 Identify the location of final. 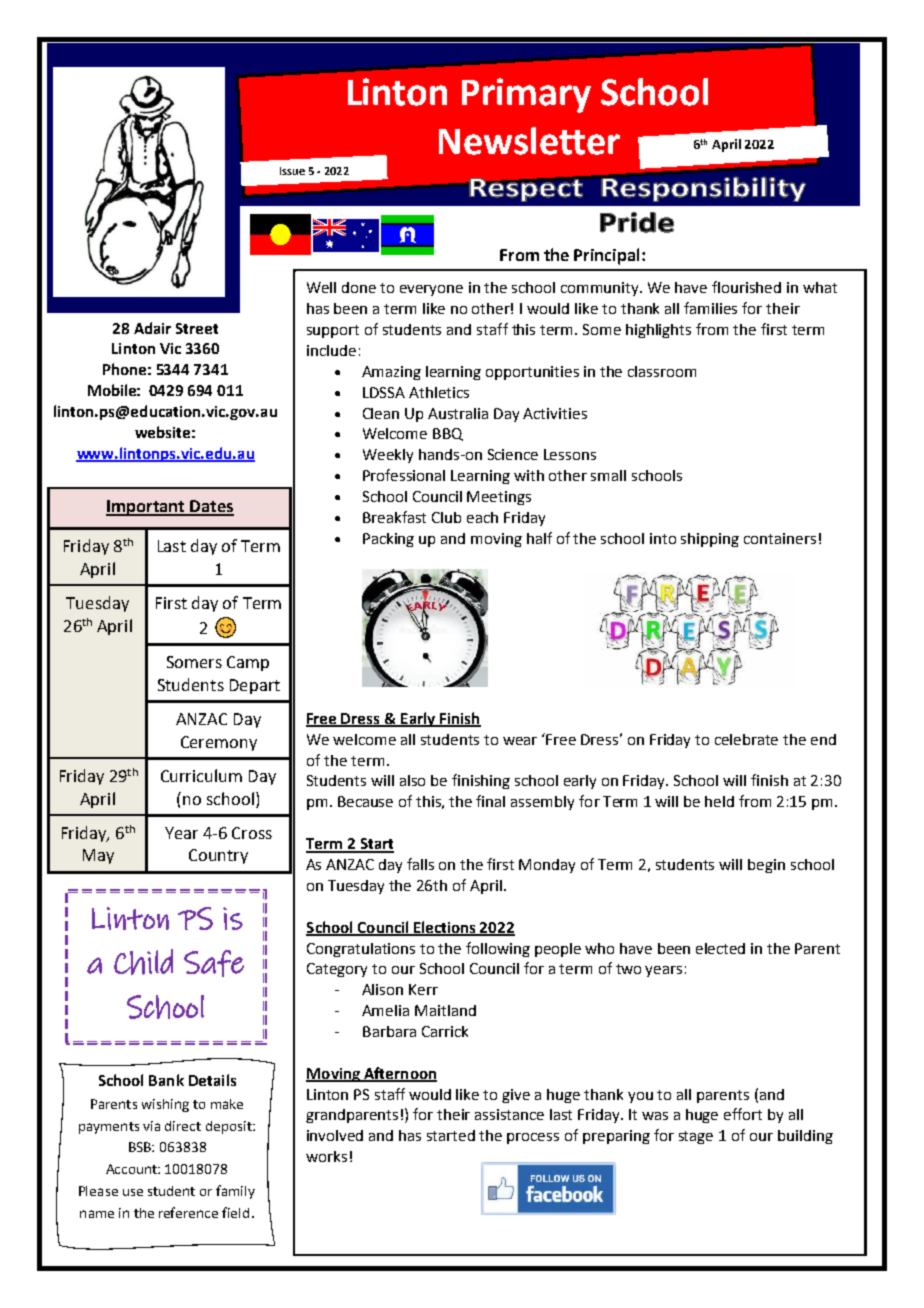
(490, 801).
